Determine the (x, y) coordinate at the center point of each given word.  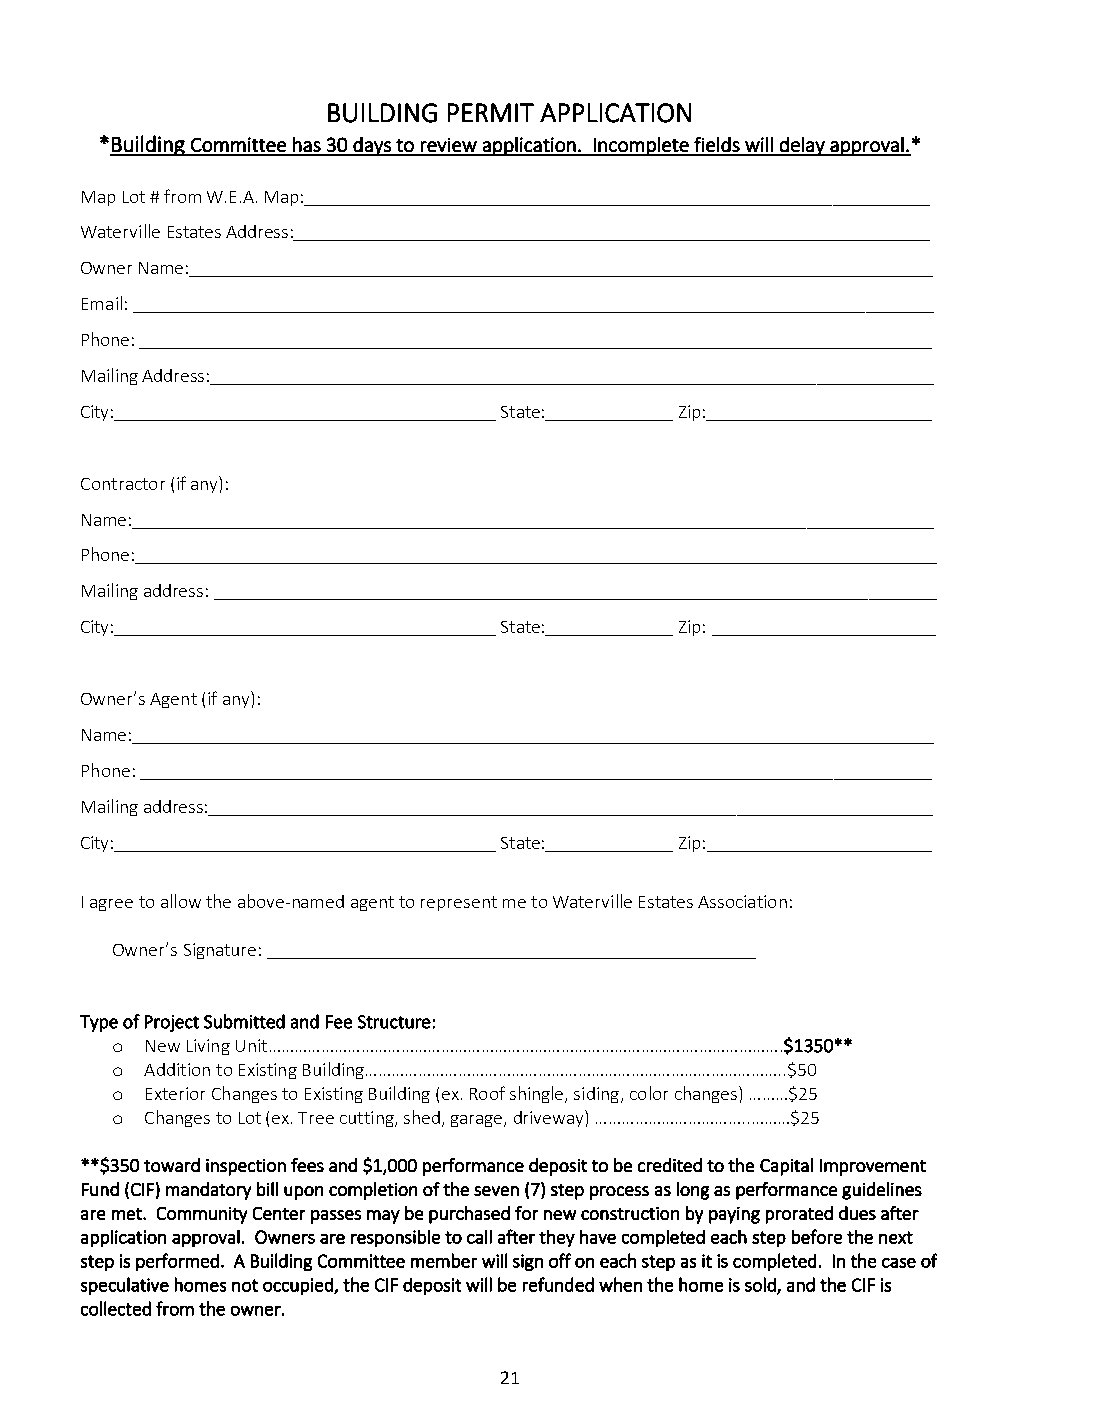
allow (181, 901)
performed (177, 1262)
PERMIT (491, 112)
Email (102, 303)
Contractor (123, 484)
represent (459, 903)
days (372, 146)
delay (802, 146)
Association (742, 901)
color (649, 1093)
